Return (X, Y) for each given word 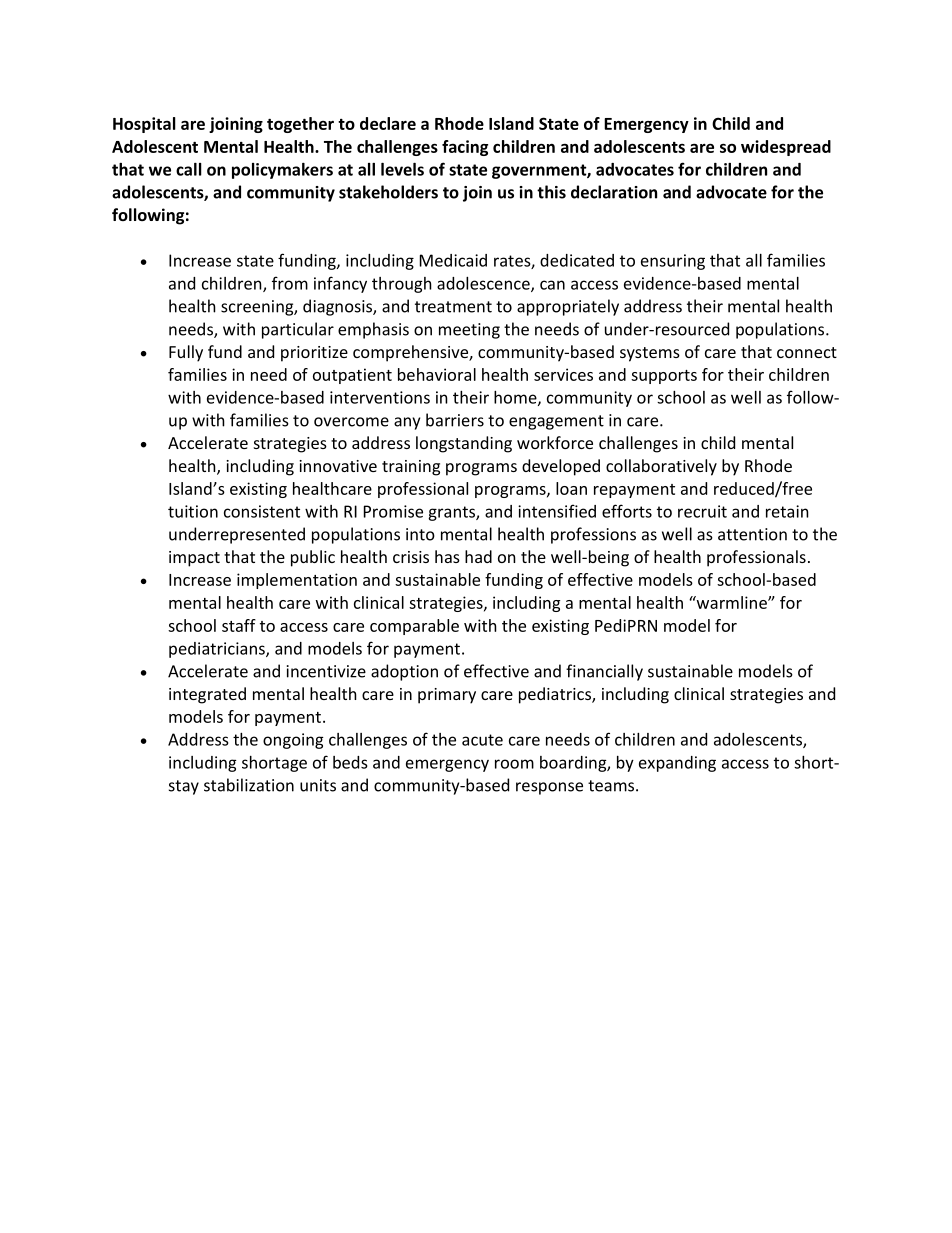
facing (465, 148)
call (189, 169)
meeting (469, 331)
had (478, 556)
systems (650, 354)
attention (752, 534)
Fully (186, 353)
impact (194, 559)
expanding (677, 764)
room (514, 764)
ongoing (293, 741)
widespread (786, 148)
